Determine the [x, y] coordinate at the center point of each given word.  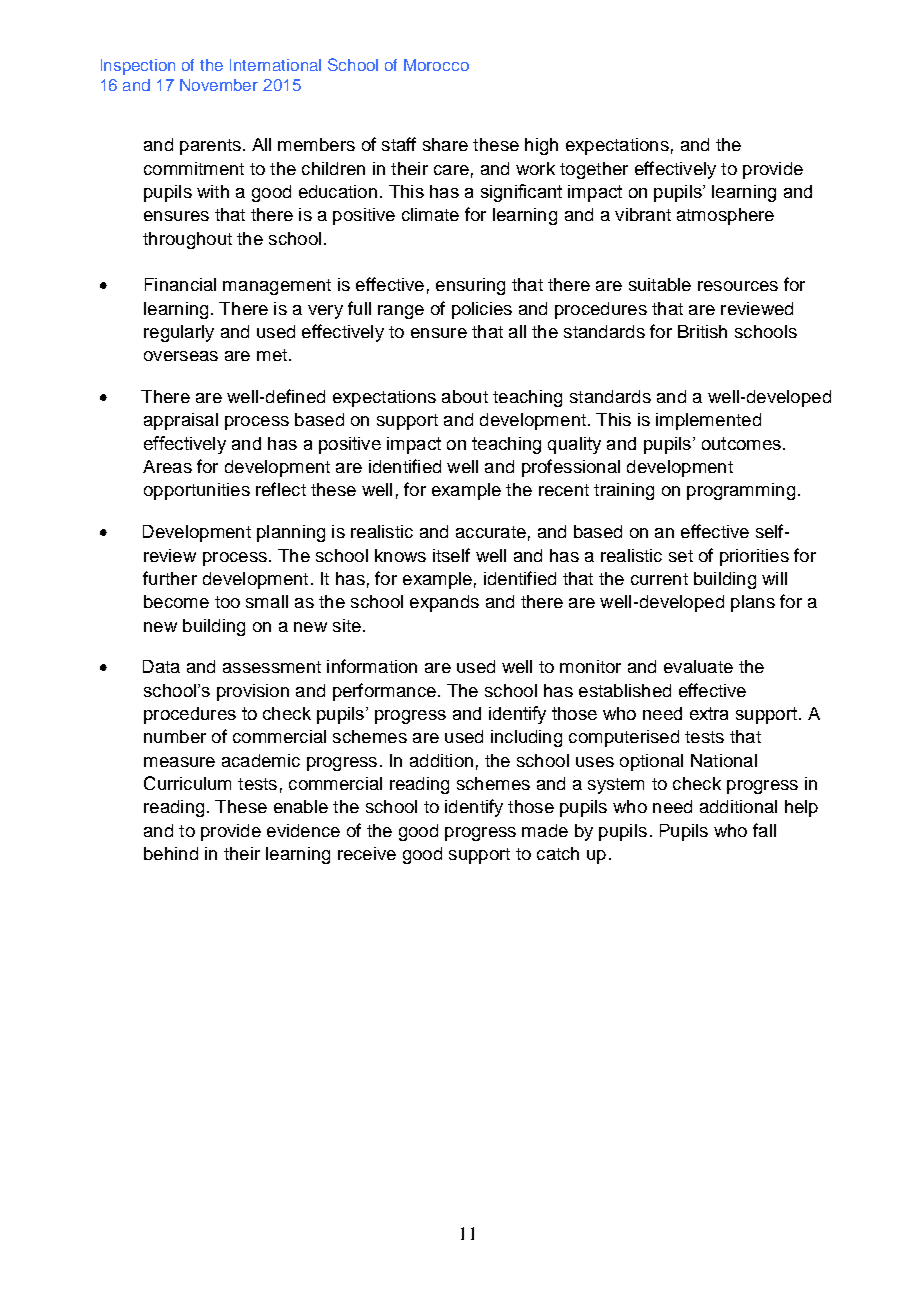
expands [444, 603]
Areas [167, 466]
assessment [272, 667]
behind [171, 853]
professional [571, 468]
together [594, 170]
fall [764, 830]
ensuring [470, 286]
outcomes [741, 443]
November [219, 85]
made [545, 830]
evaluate [698, 666]
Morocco [436, 65]
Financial [180, 284]
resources [738, 286]
